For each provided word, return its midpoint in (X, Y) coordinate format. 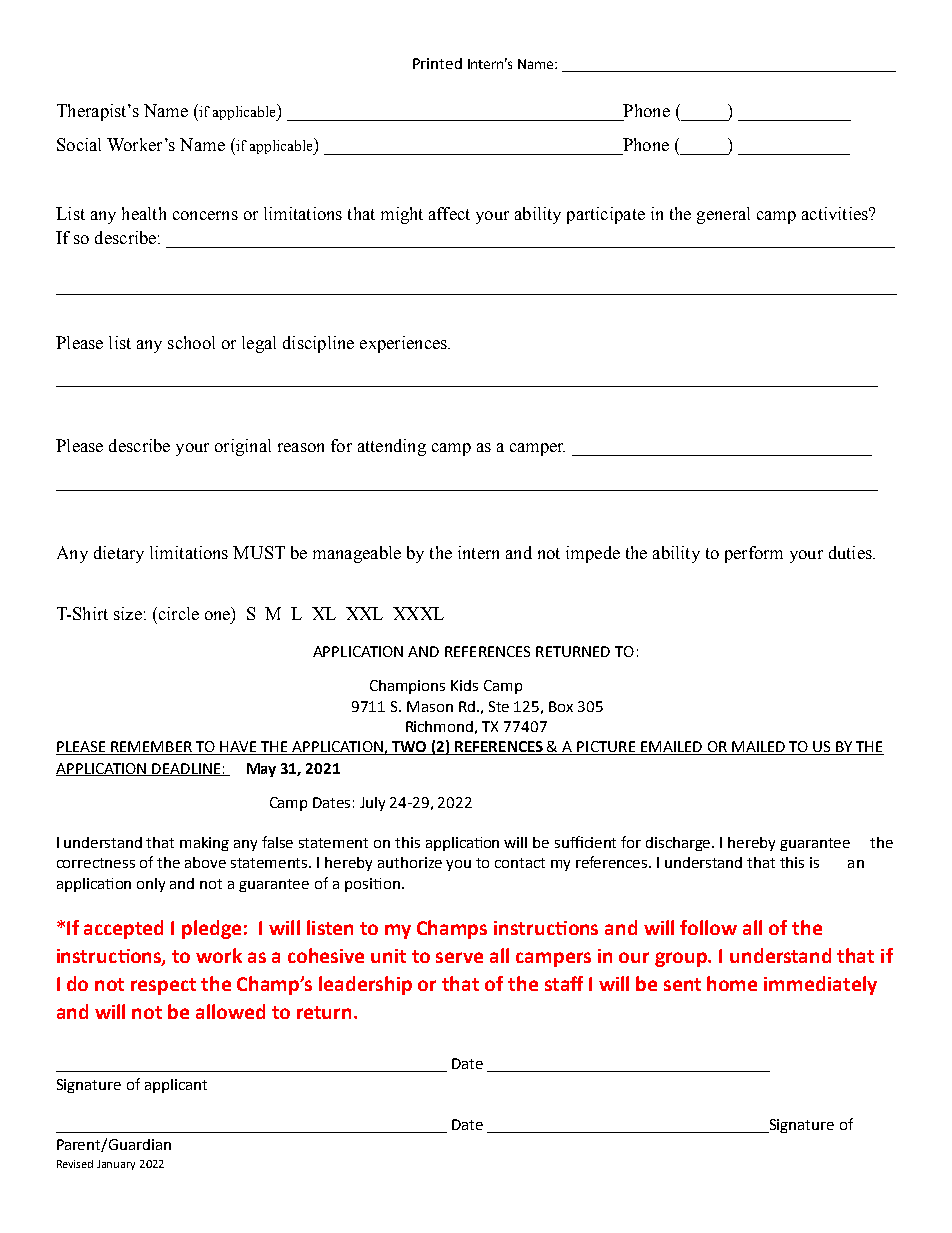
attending (392, 447)
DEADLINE (187, 769)
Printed (437, 63)
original (243, 447)
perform (754, 554)
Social (79, 144)
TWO (409, 748)
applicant (176, 1086)
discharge (680, 844)
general (723, 215)
